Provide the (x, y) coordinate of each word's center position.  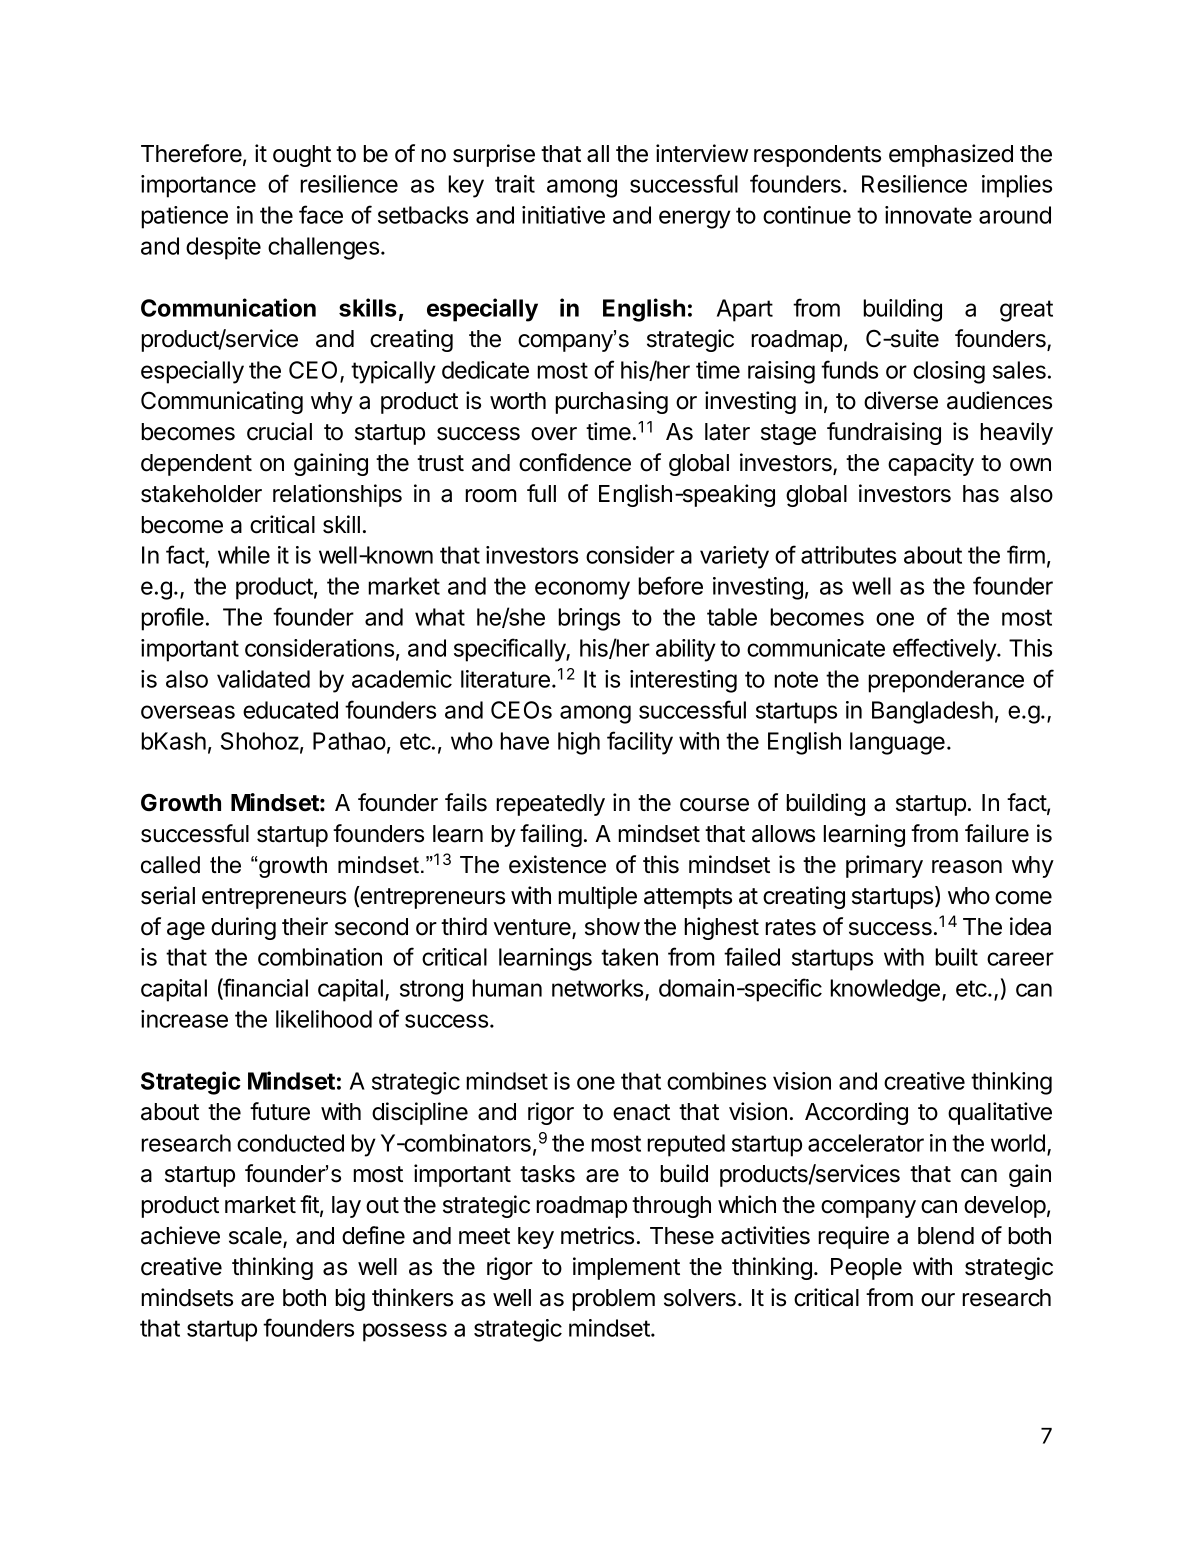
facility (640, 743)
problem (613, 1300)
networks (599, 989)
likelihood (324, 1019)
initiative (563, 215)
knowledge (885, 990)
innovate (928, 215)
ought (302, 156)
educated (290, 710)
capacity (931, 464)
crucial (279, 431)
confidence (575, 462)
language (897, 743)
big (350, 1299)
